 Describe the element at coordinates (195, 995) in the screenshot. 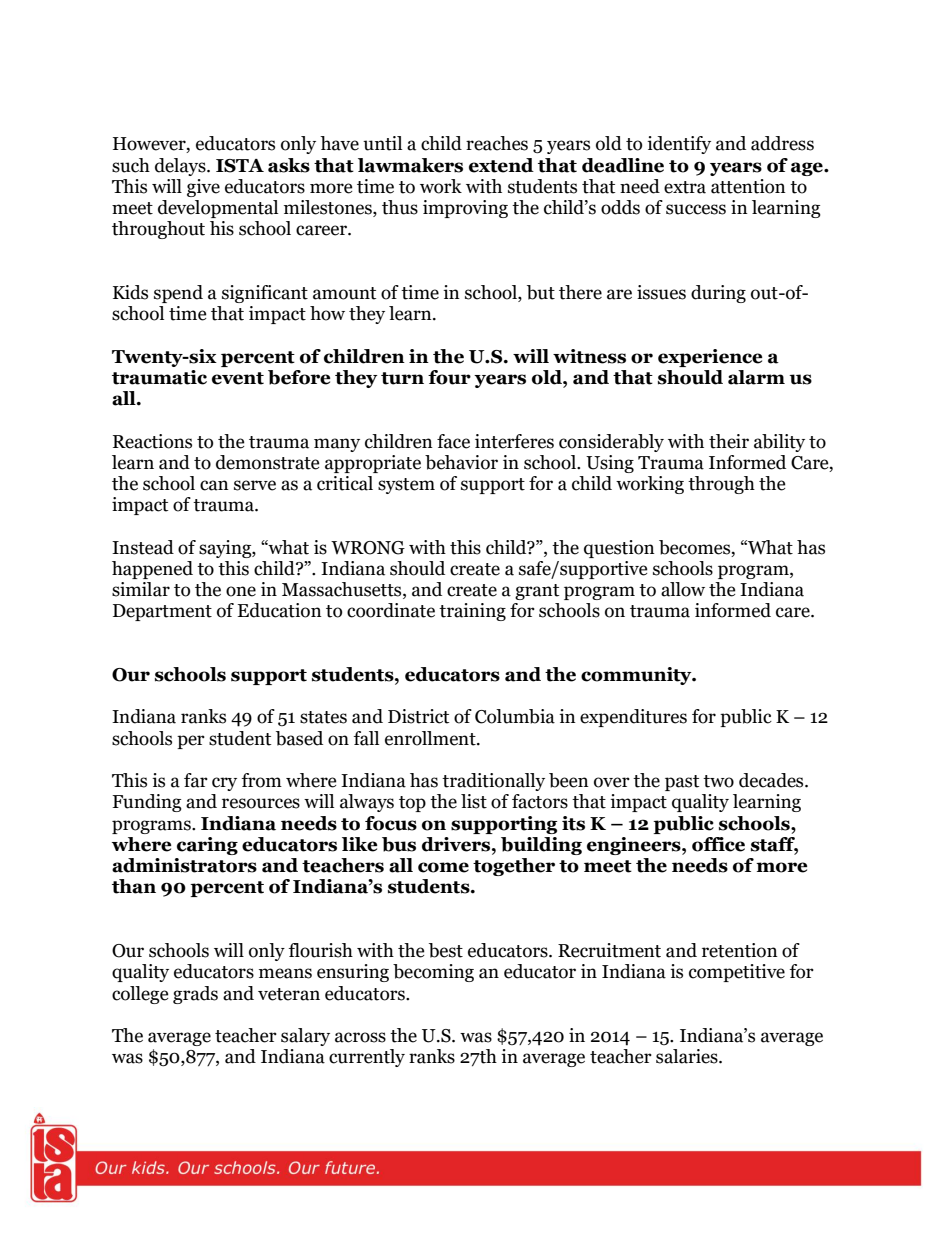

I see `grads` at that location.
